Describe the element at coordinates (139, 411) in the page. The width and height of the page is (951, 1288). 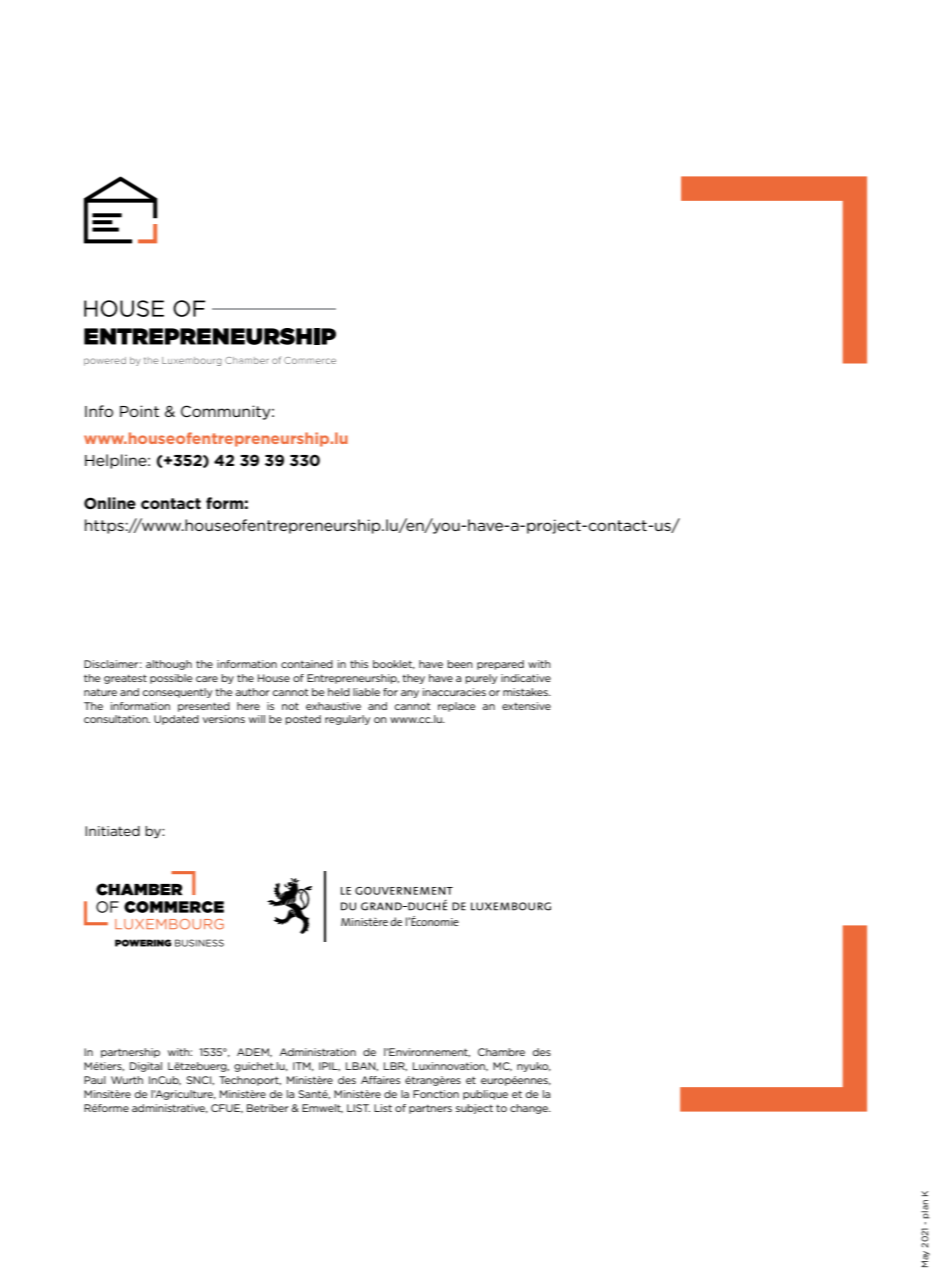
I see `Point` at that location.
